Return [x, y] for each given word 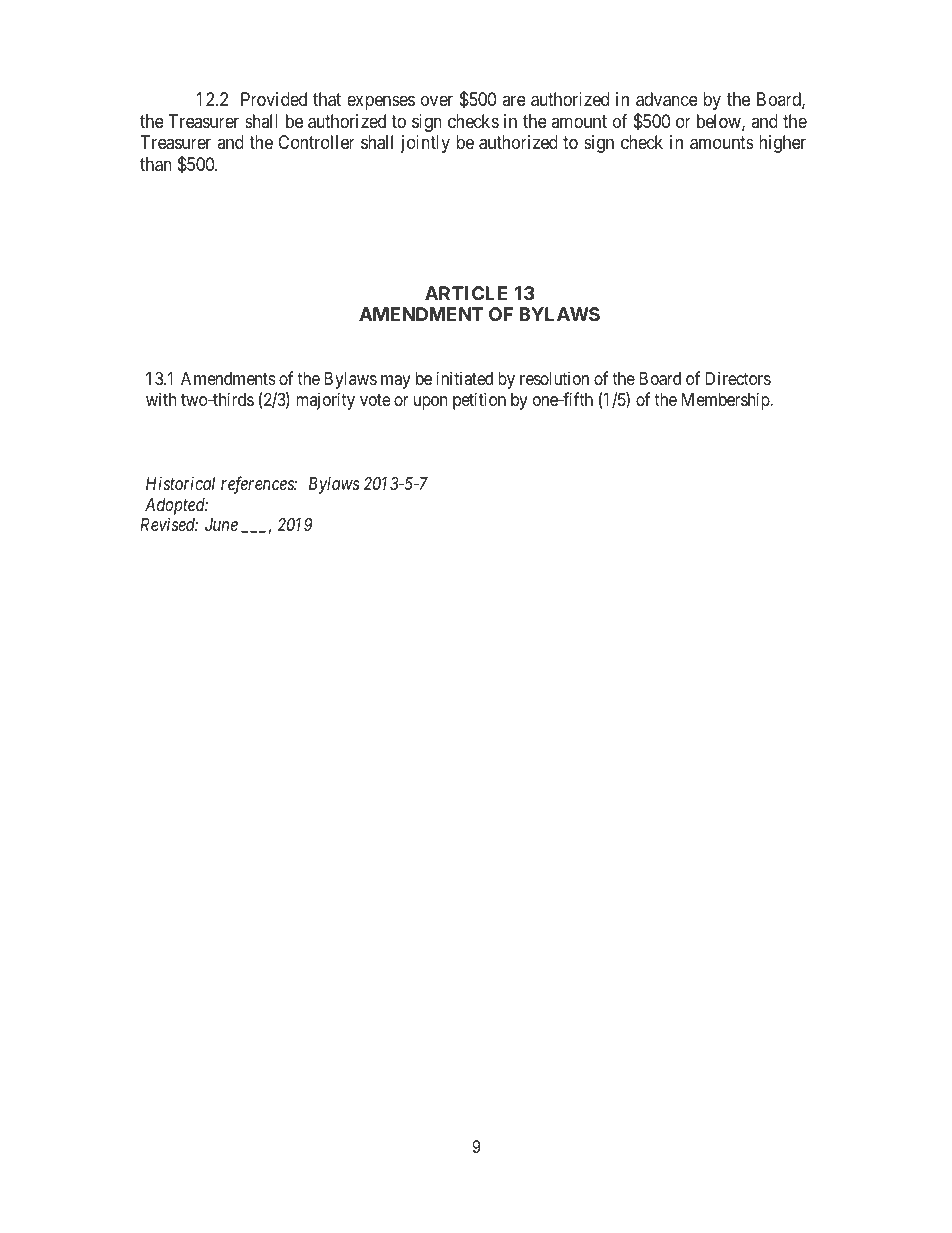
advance [667, 99]
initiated [465, 378]
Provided [274, 99]
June [221, 524]
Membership [727, 401]
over [437, 101]
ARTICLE [466, 293]
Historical [180, 483]
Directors [738, 378]
